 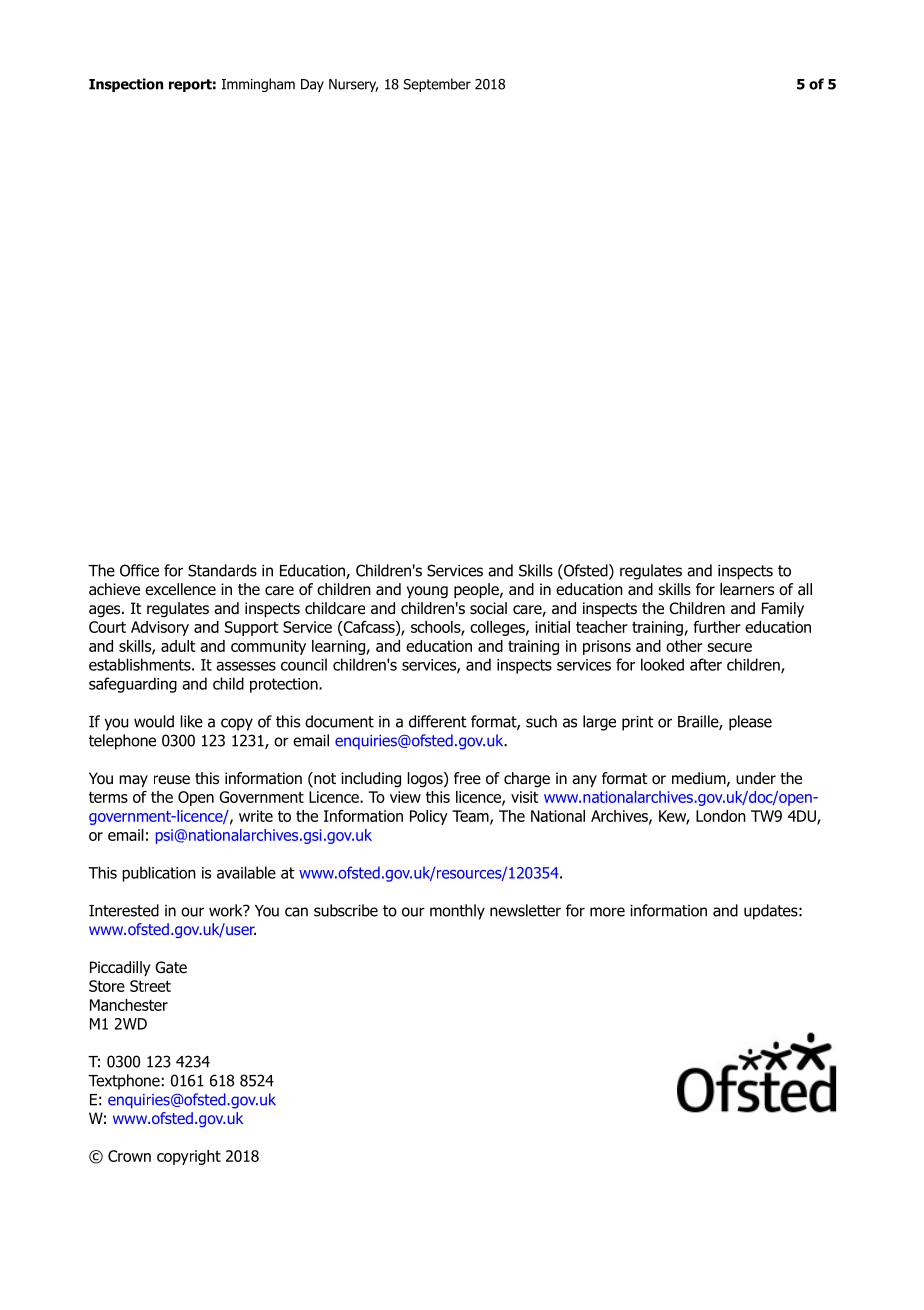 I want to click on Crown, so click(x=129, y=1156).
